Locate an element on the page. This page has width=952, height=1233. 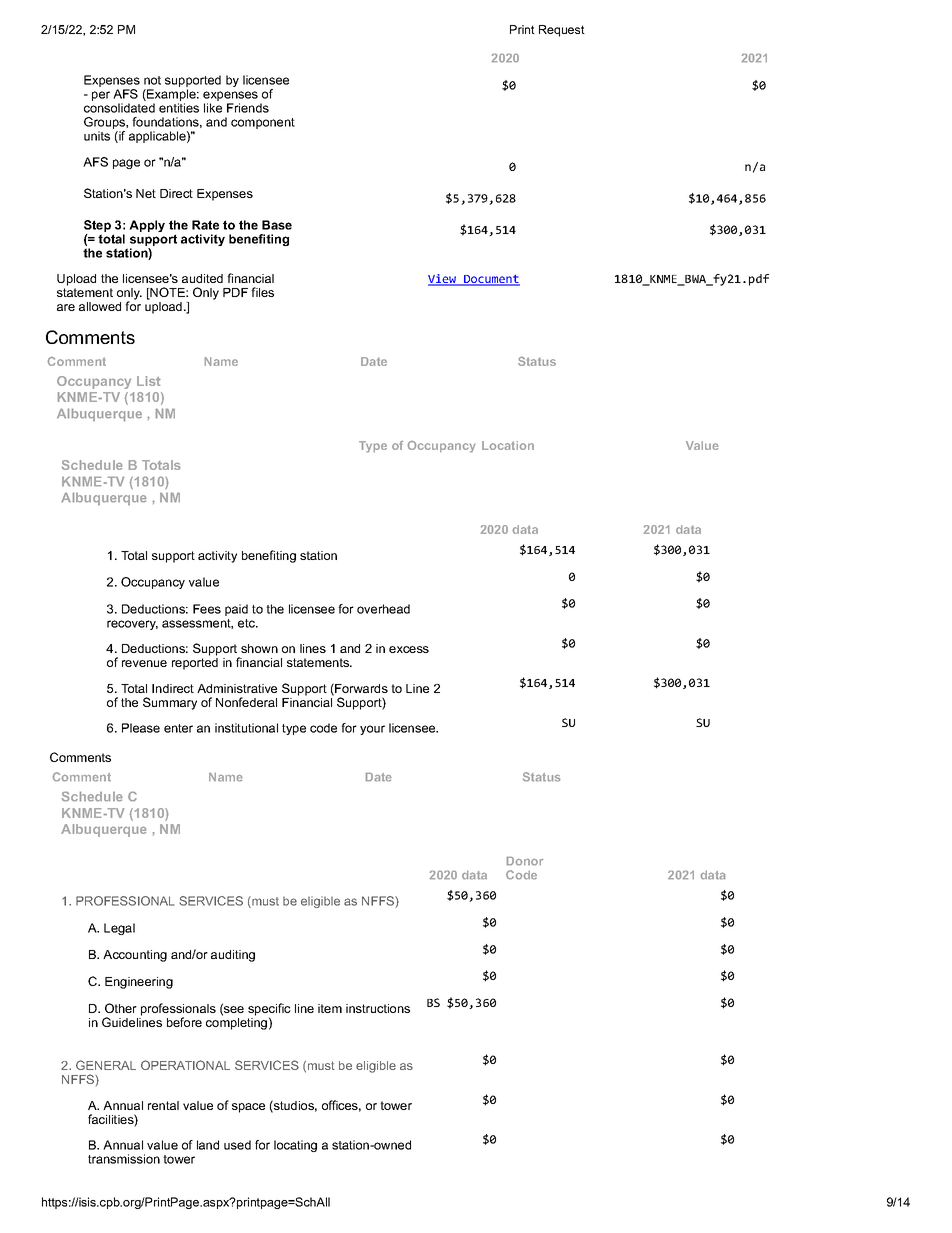
Request is located at coordinates (562, 31).
